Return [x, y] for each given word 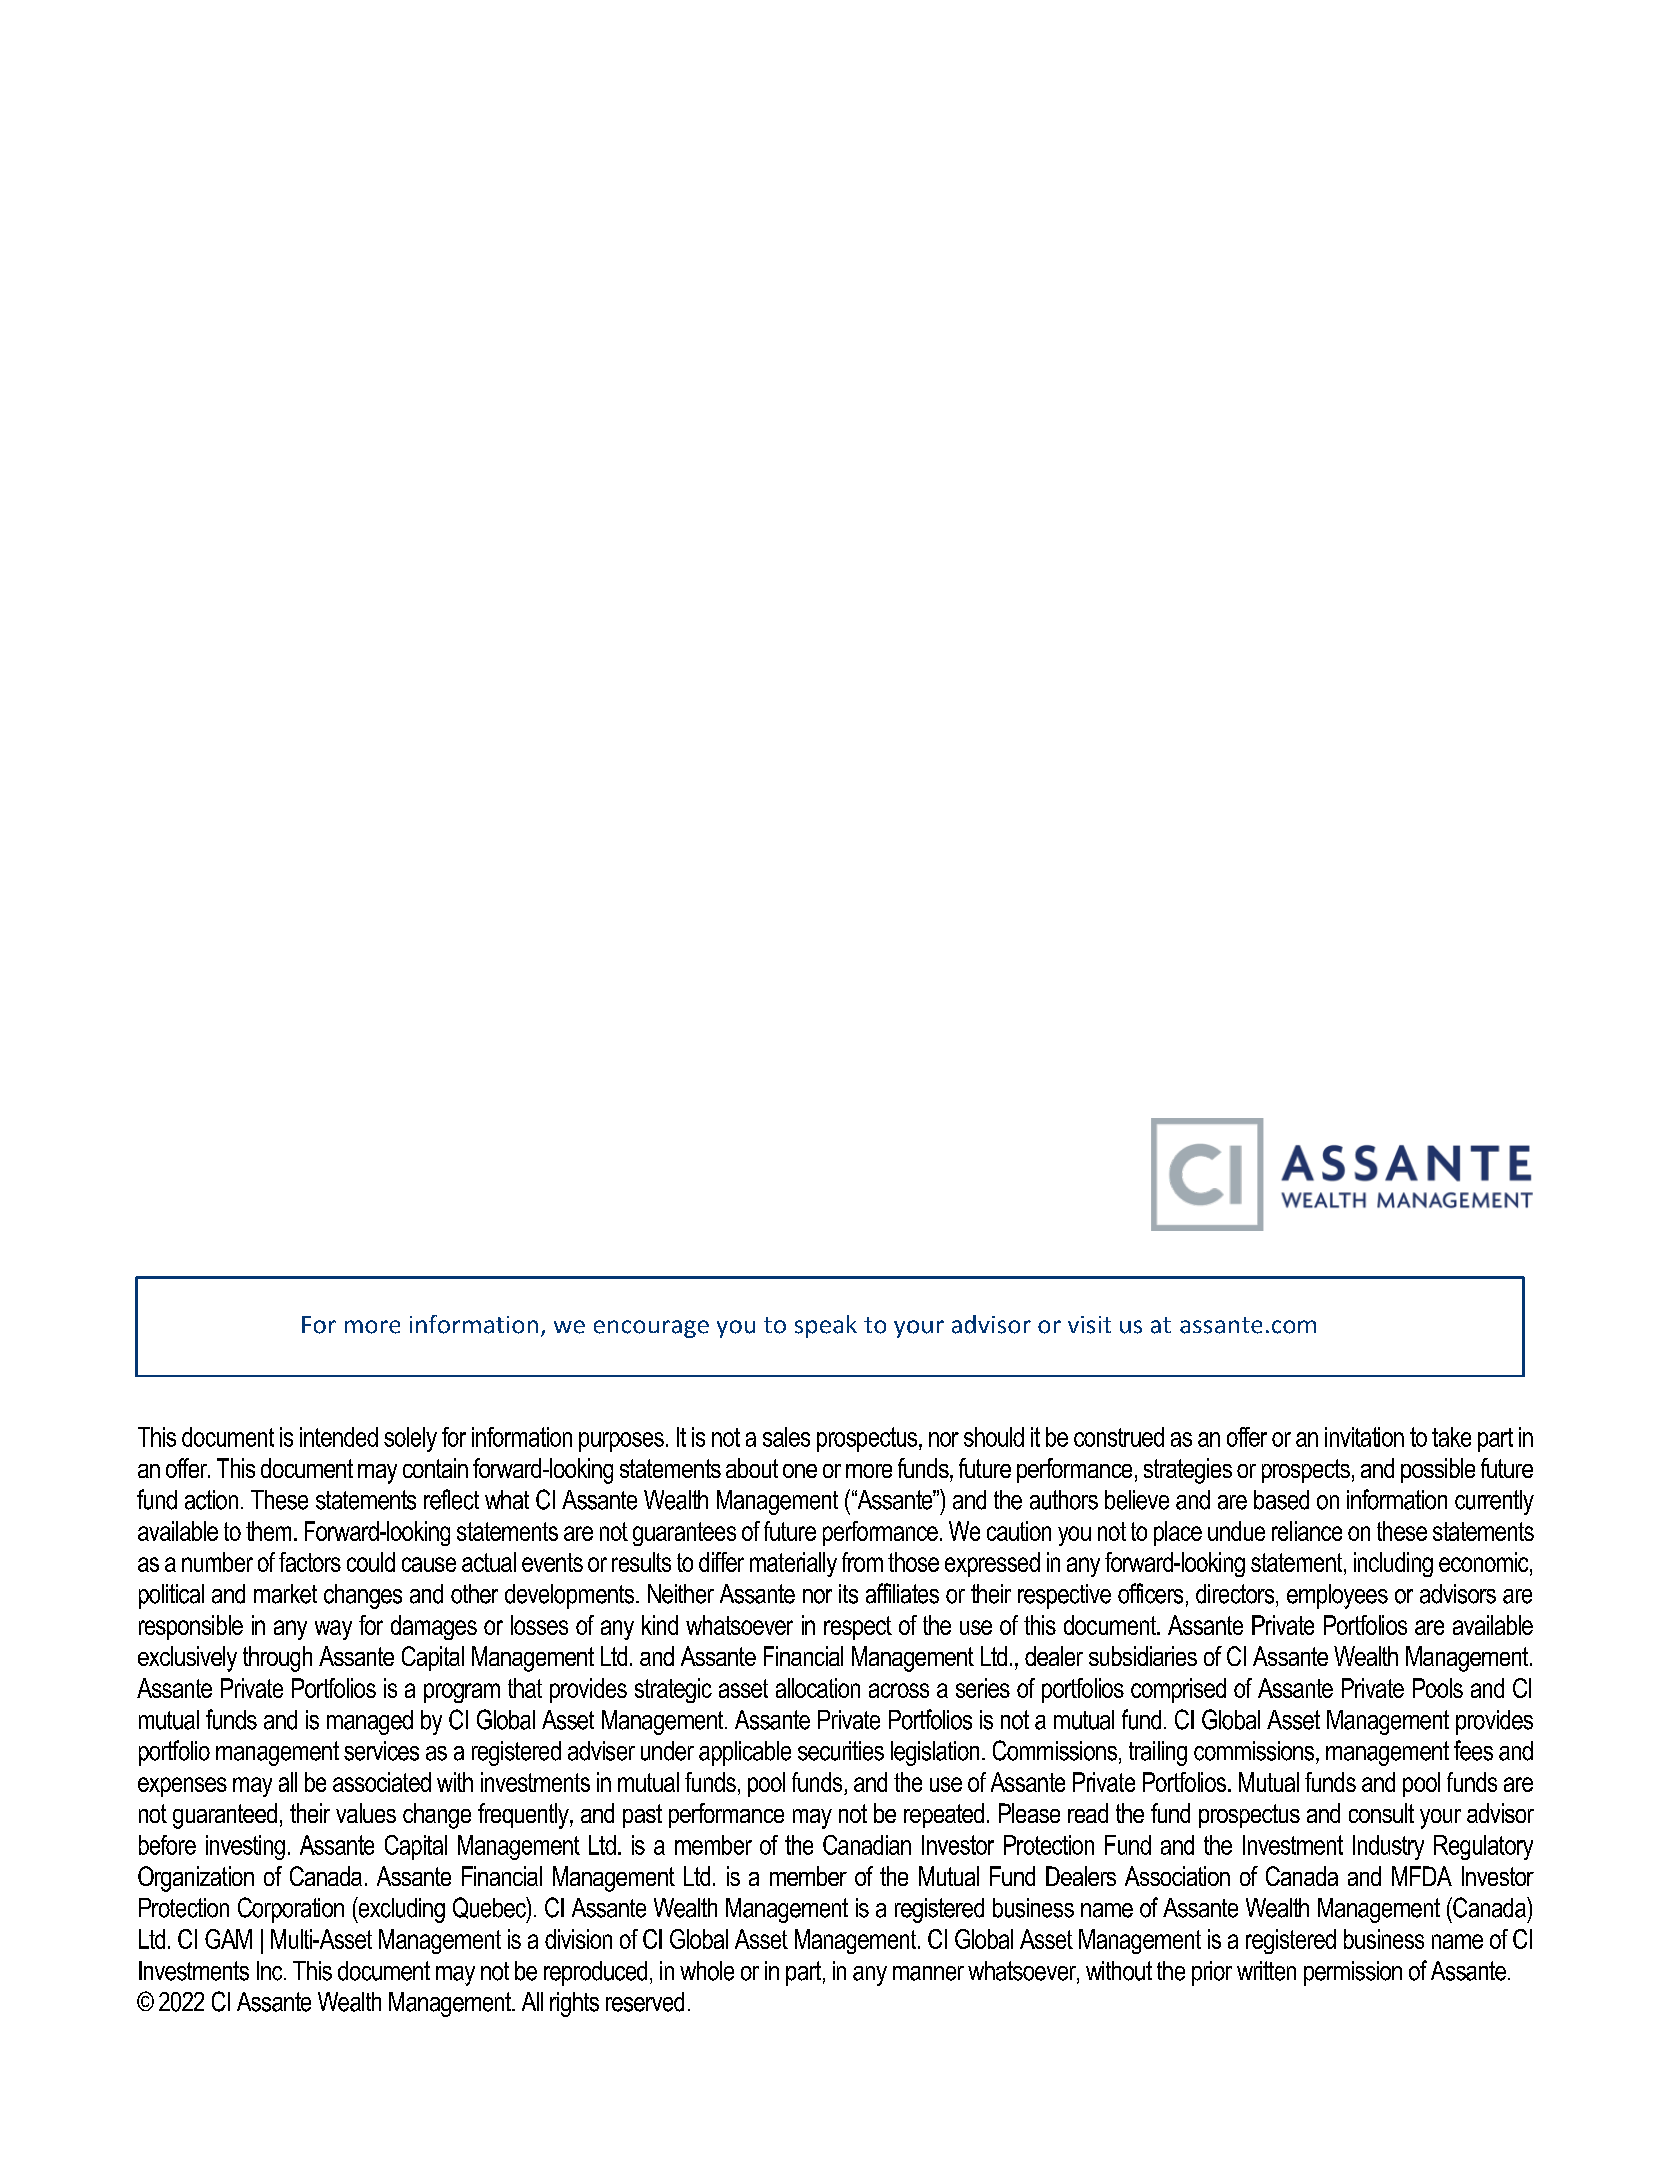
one [800, 1471]
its [848, 1594]
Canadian [867, 1845]
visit [1089, 1325]
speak [826, 1326]
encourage [651, 1329]
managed [370, 1722]
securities [841, 1751]
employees [1337, 1596]
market [285, 1594]
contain [435, 1468]
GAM [228, 1939]
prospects [1306, 1471]
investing [245, 1847]
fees [1473, 1750]
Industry [1388, 1847]
